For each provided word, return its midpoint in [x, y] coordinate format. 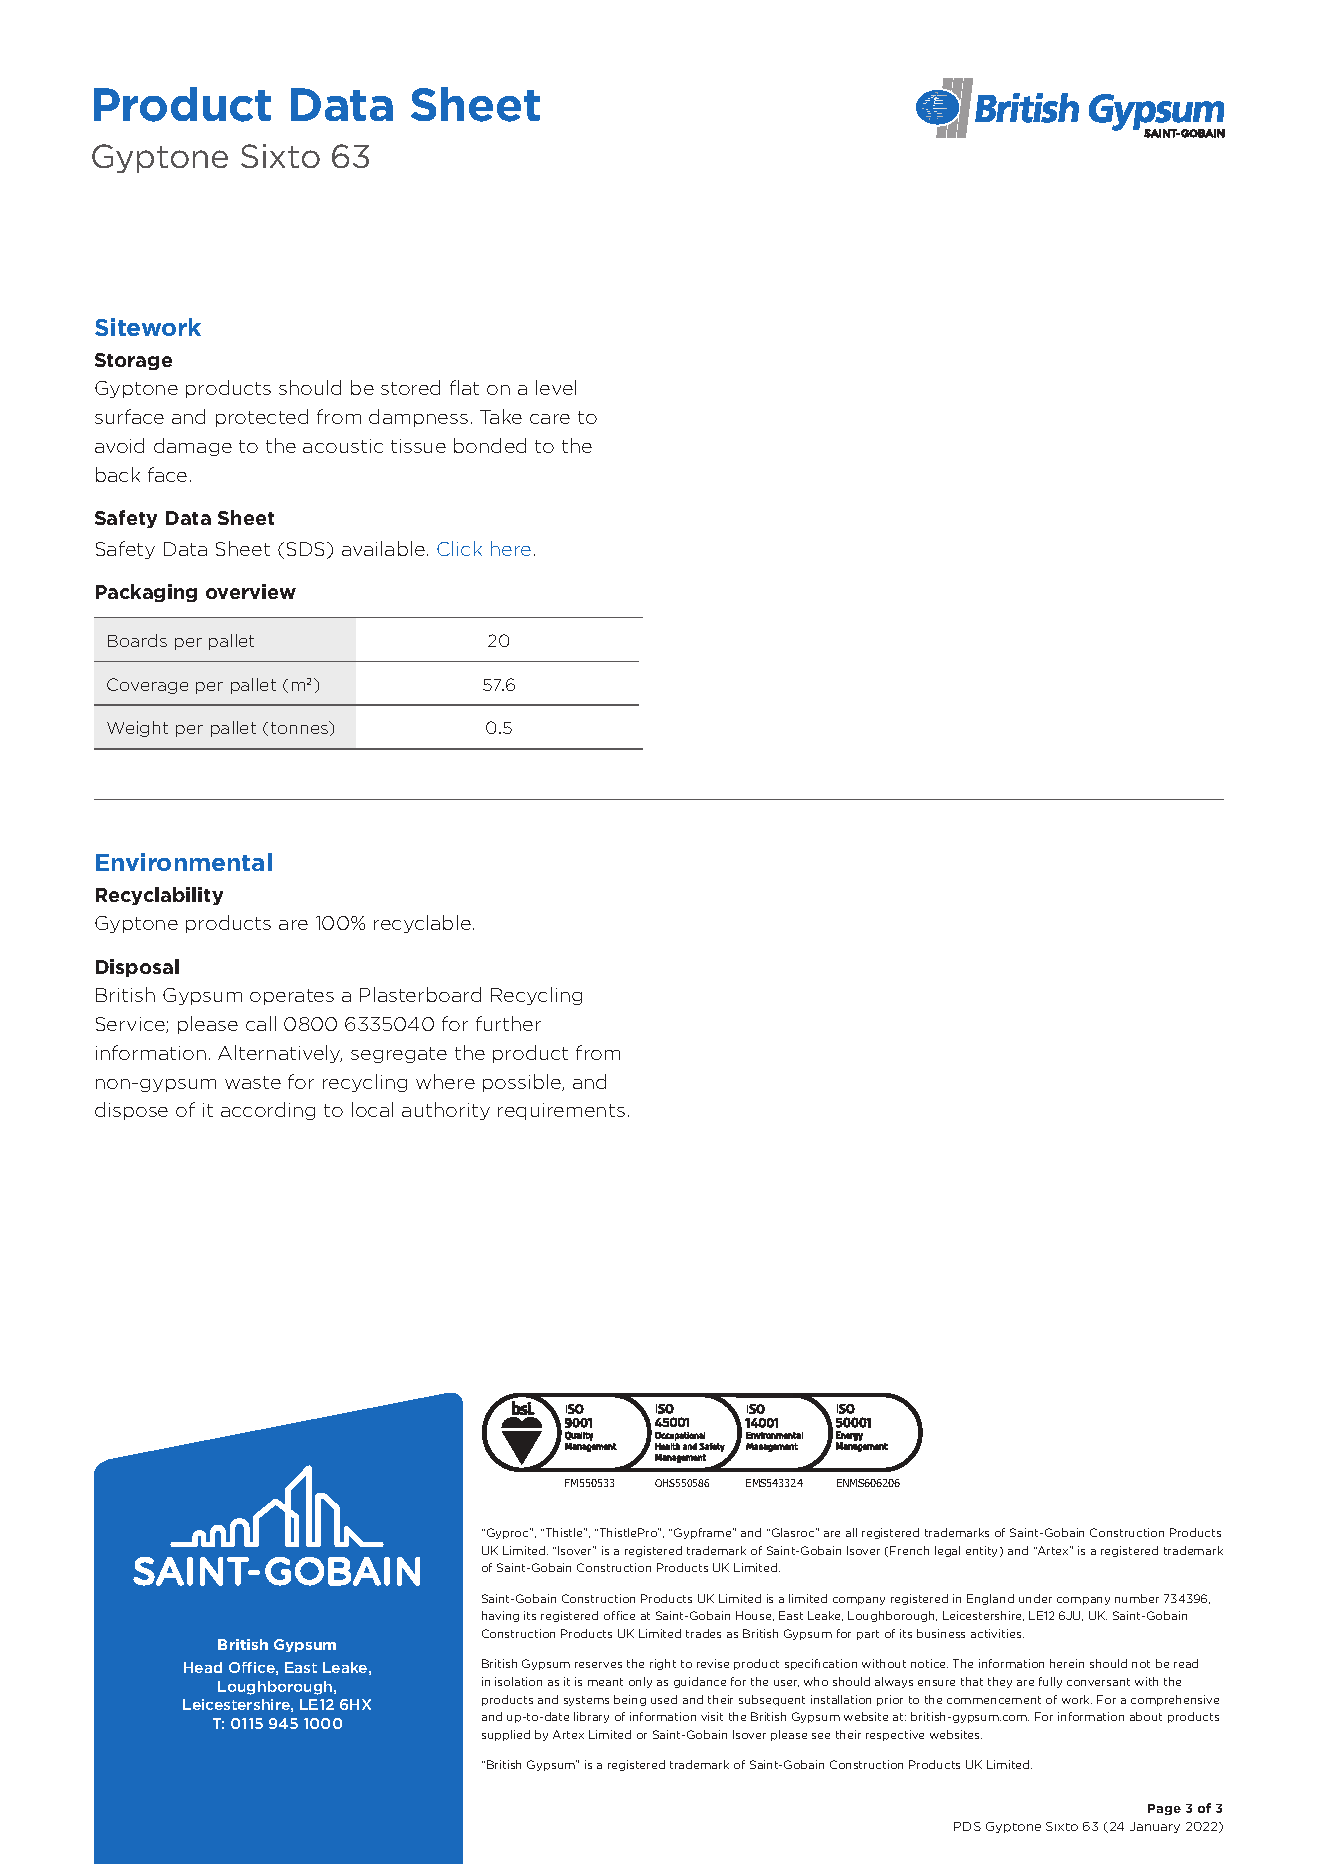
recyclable [422, 924]
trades [703, 1633]
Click [459, 548]
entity [983, 1551]
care [550, 419]
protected [262, 418]
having [500, 1616]
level [556, 387]
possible [523, 1083]
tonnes [301, 728]
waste [253, 1082]
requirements [561, 1111]
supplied [506, 1735]
